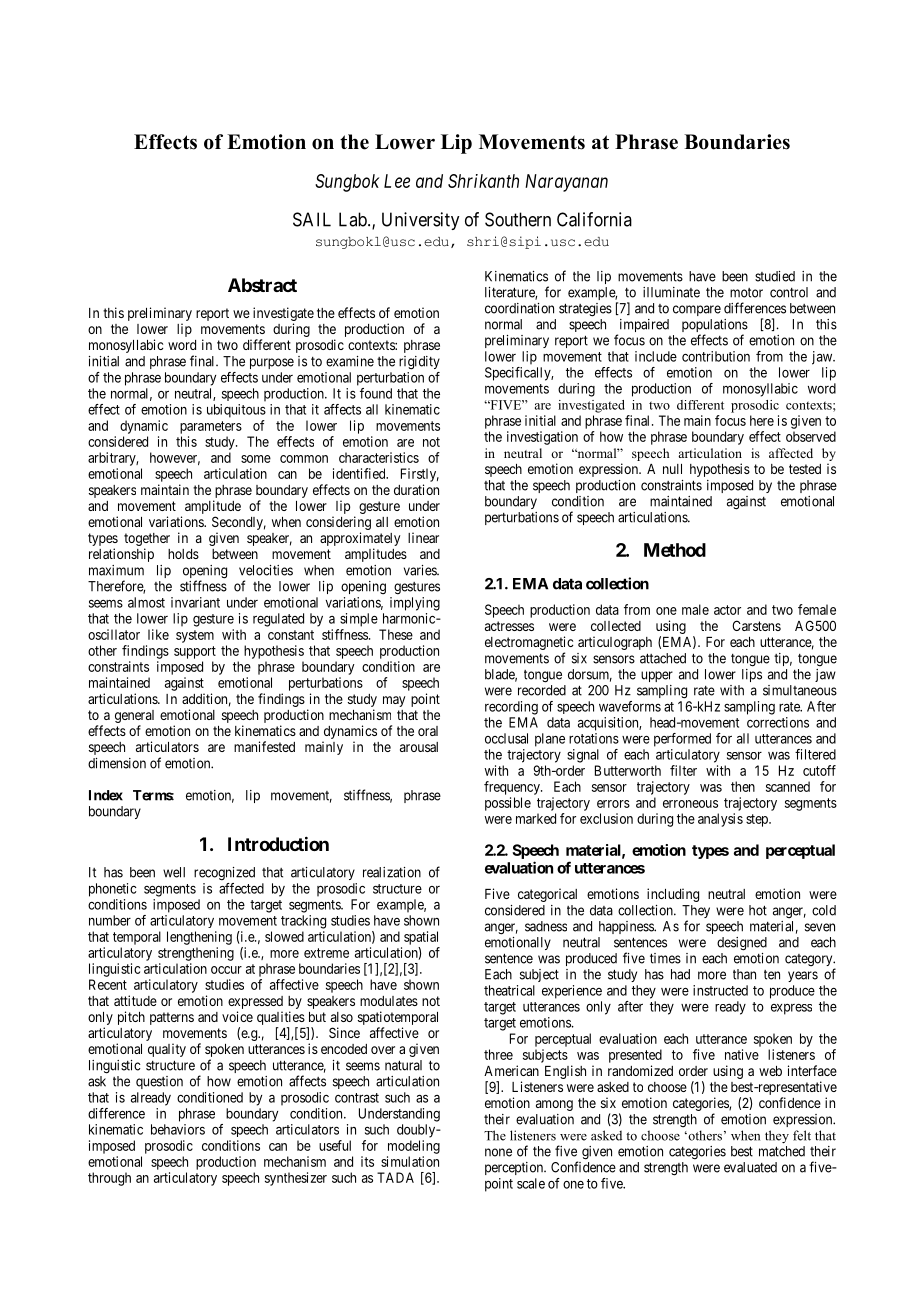 The image size is (924, 1308). What do you see at coordinates (420, 221) in the image?
I see `University` at bounding box center [420, 221].
